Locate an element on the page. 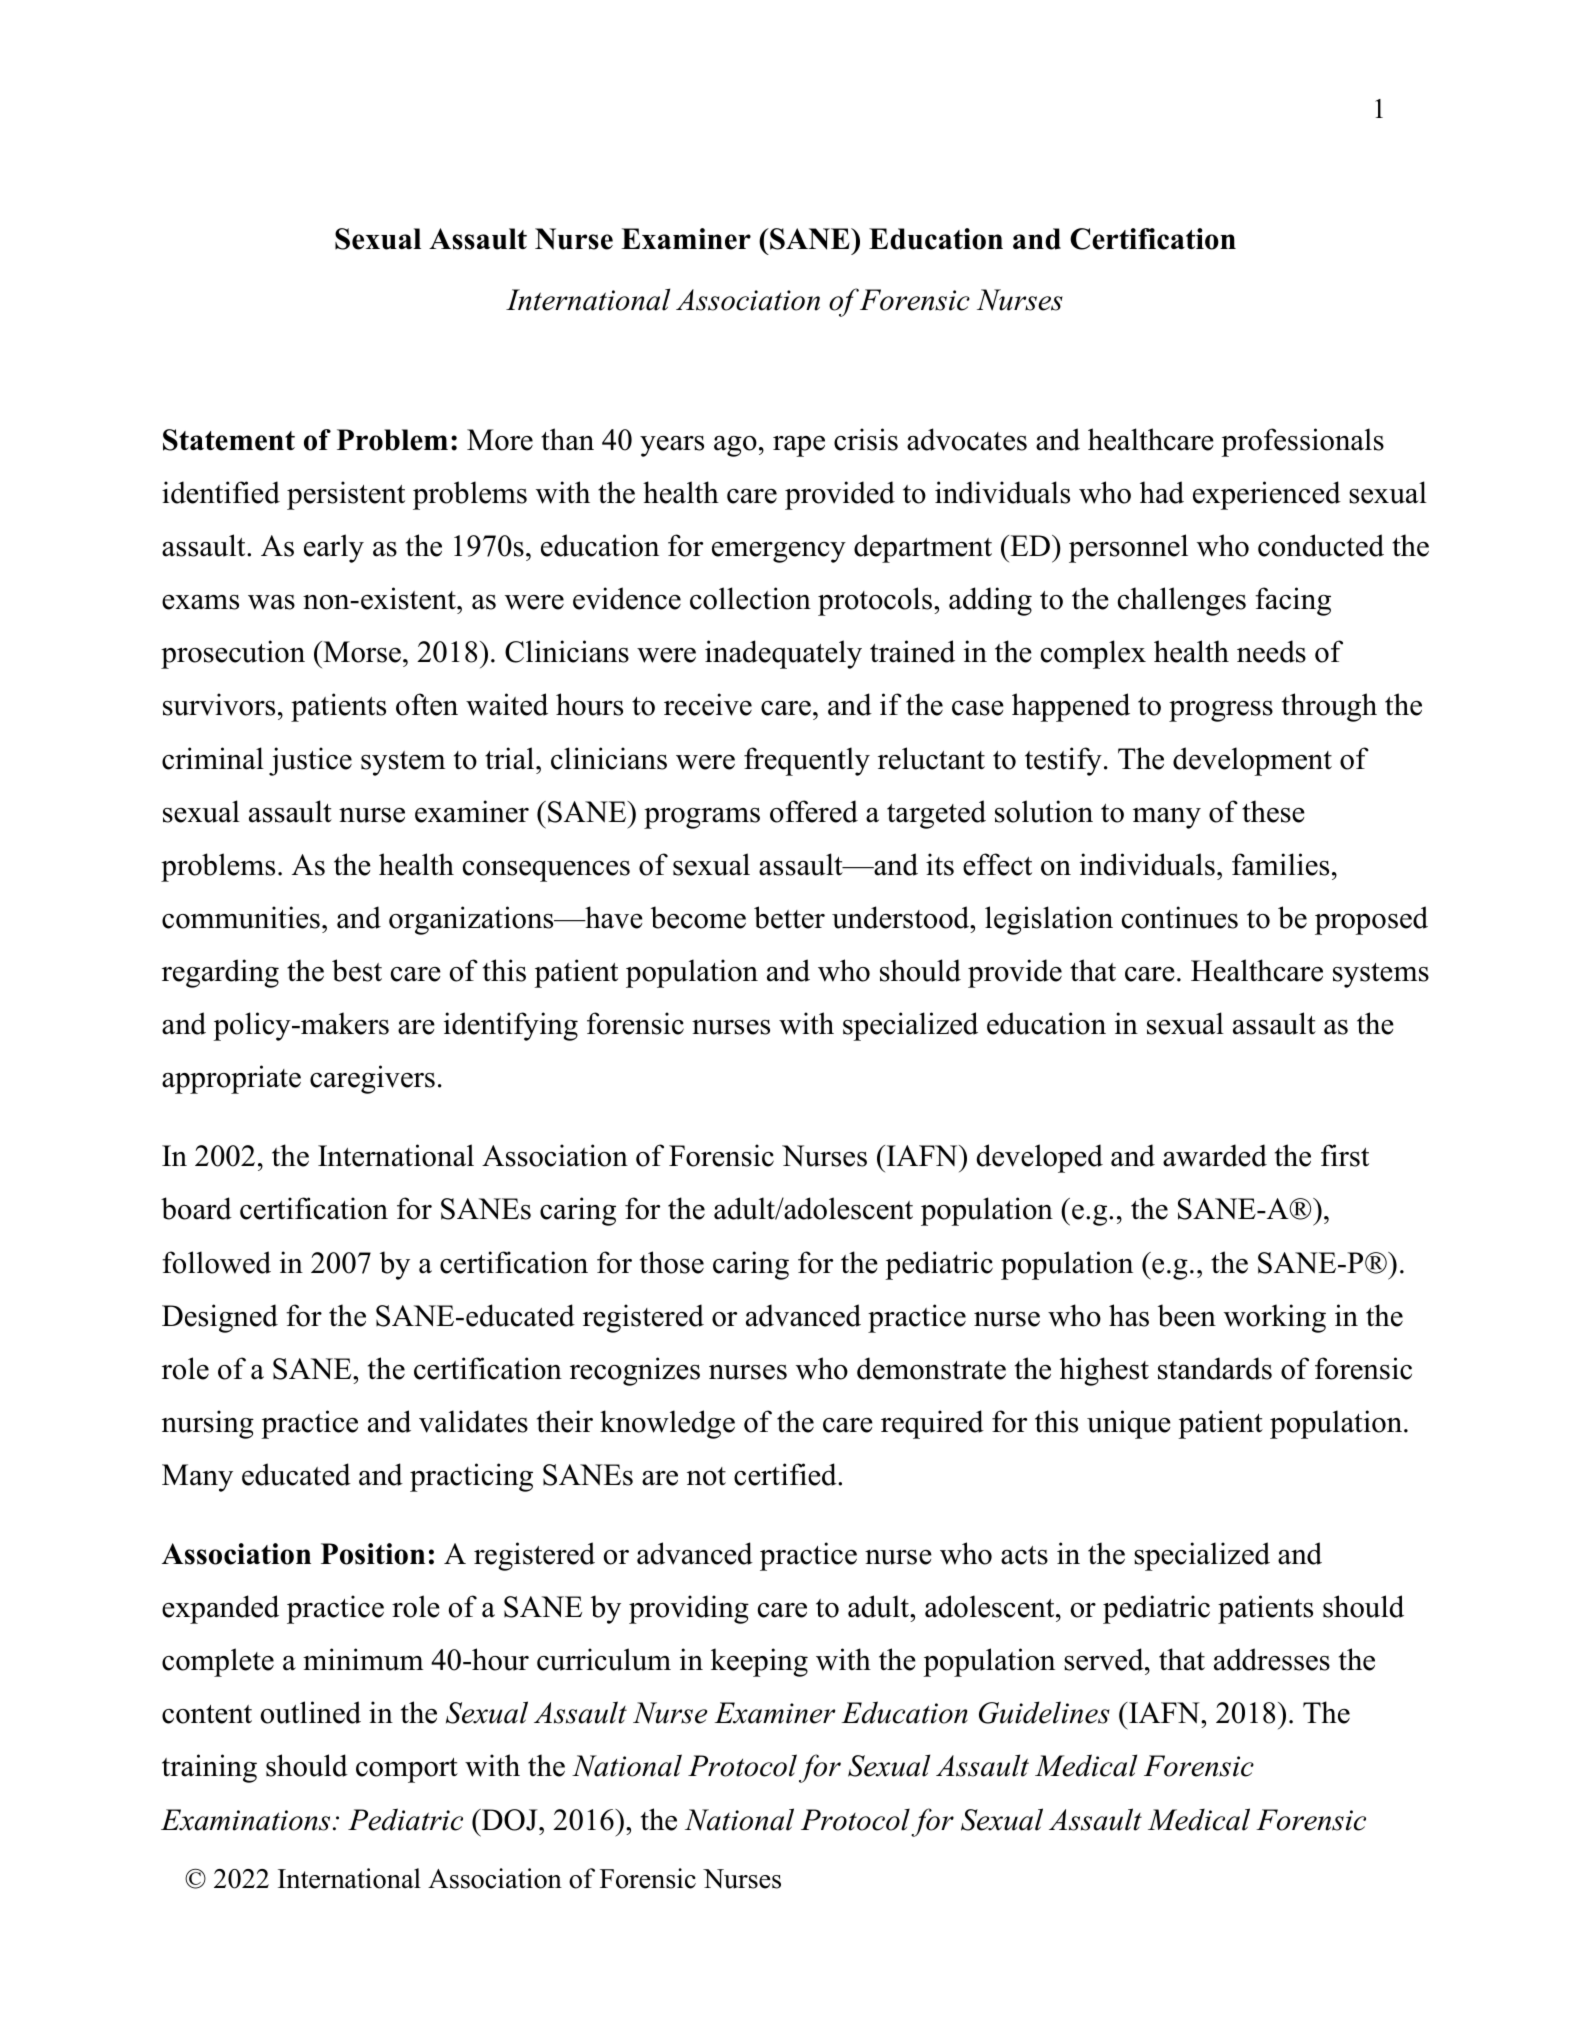 The image size is (1571, 2033). those is located at coordinates (672, 1262).
